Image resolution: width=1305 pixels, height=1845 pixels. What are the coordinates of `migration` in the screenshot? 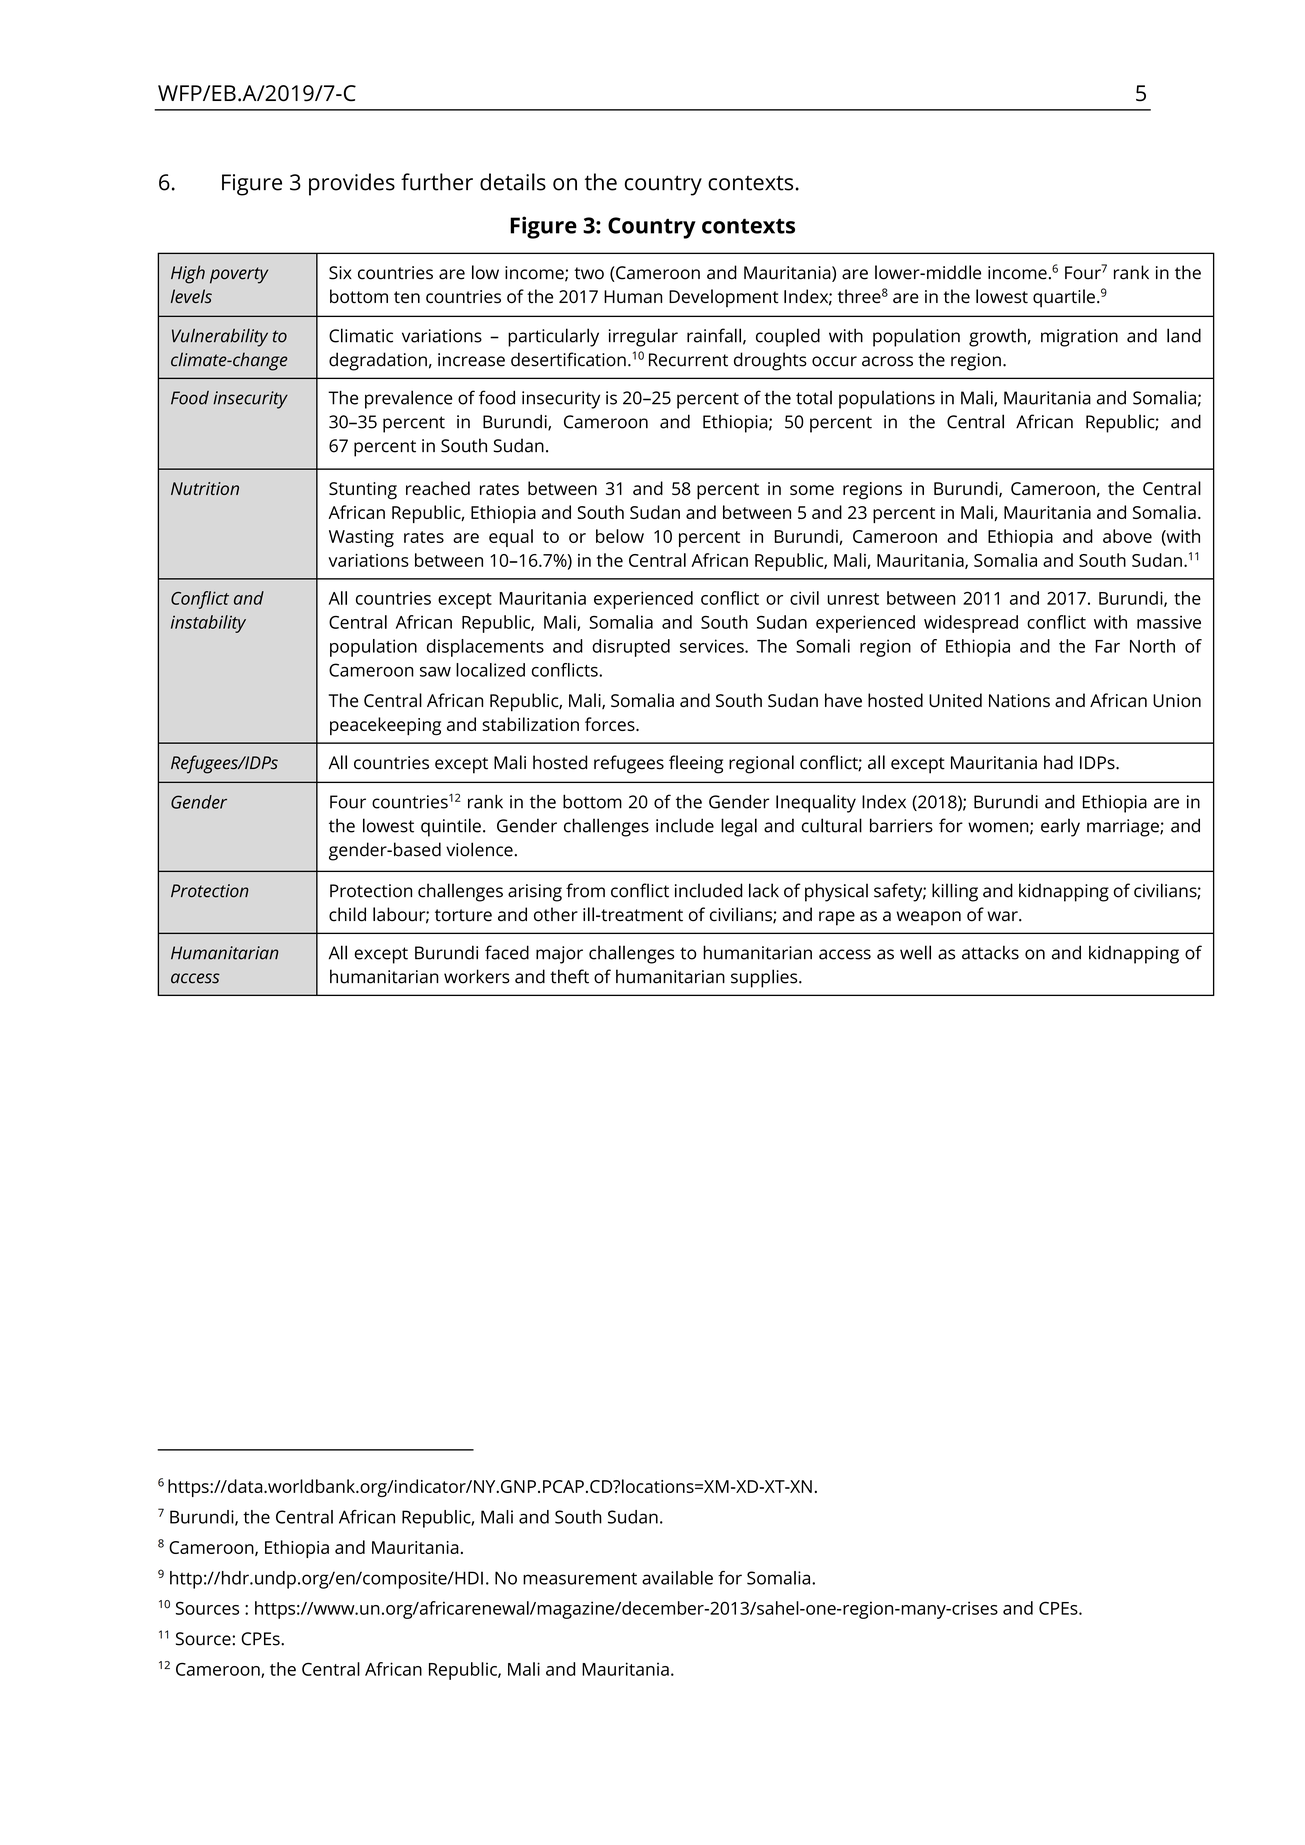 It's located at (1079, 338).
